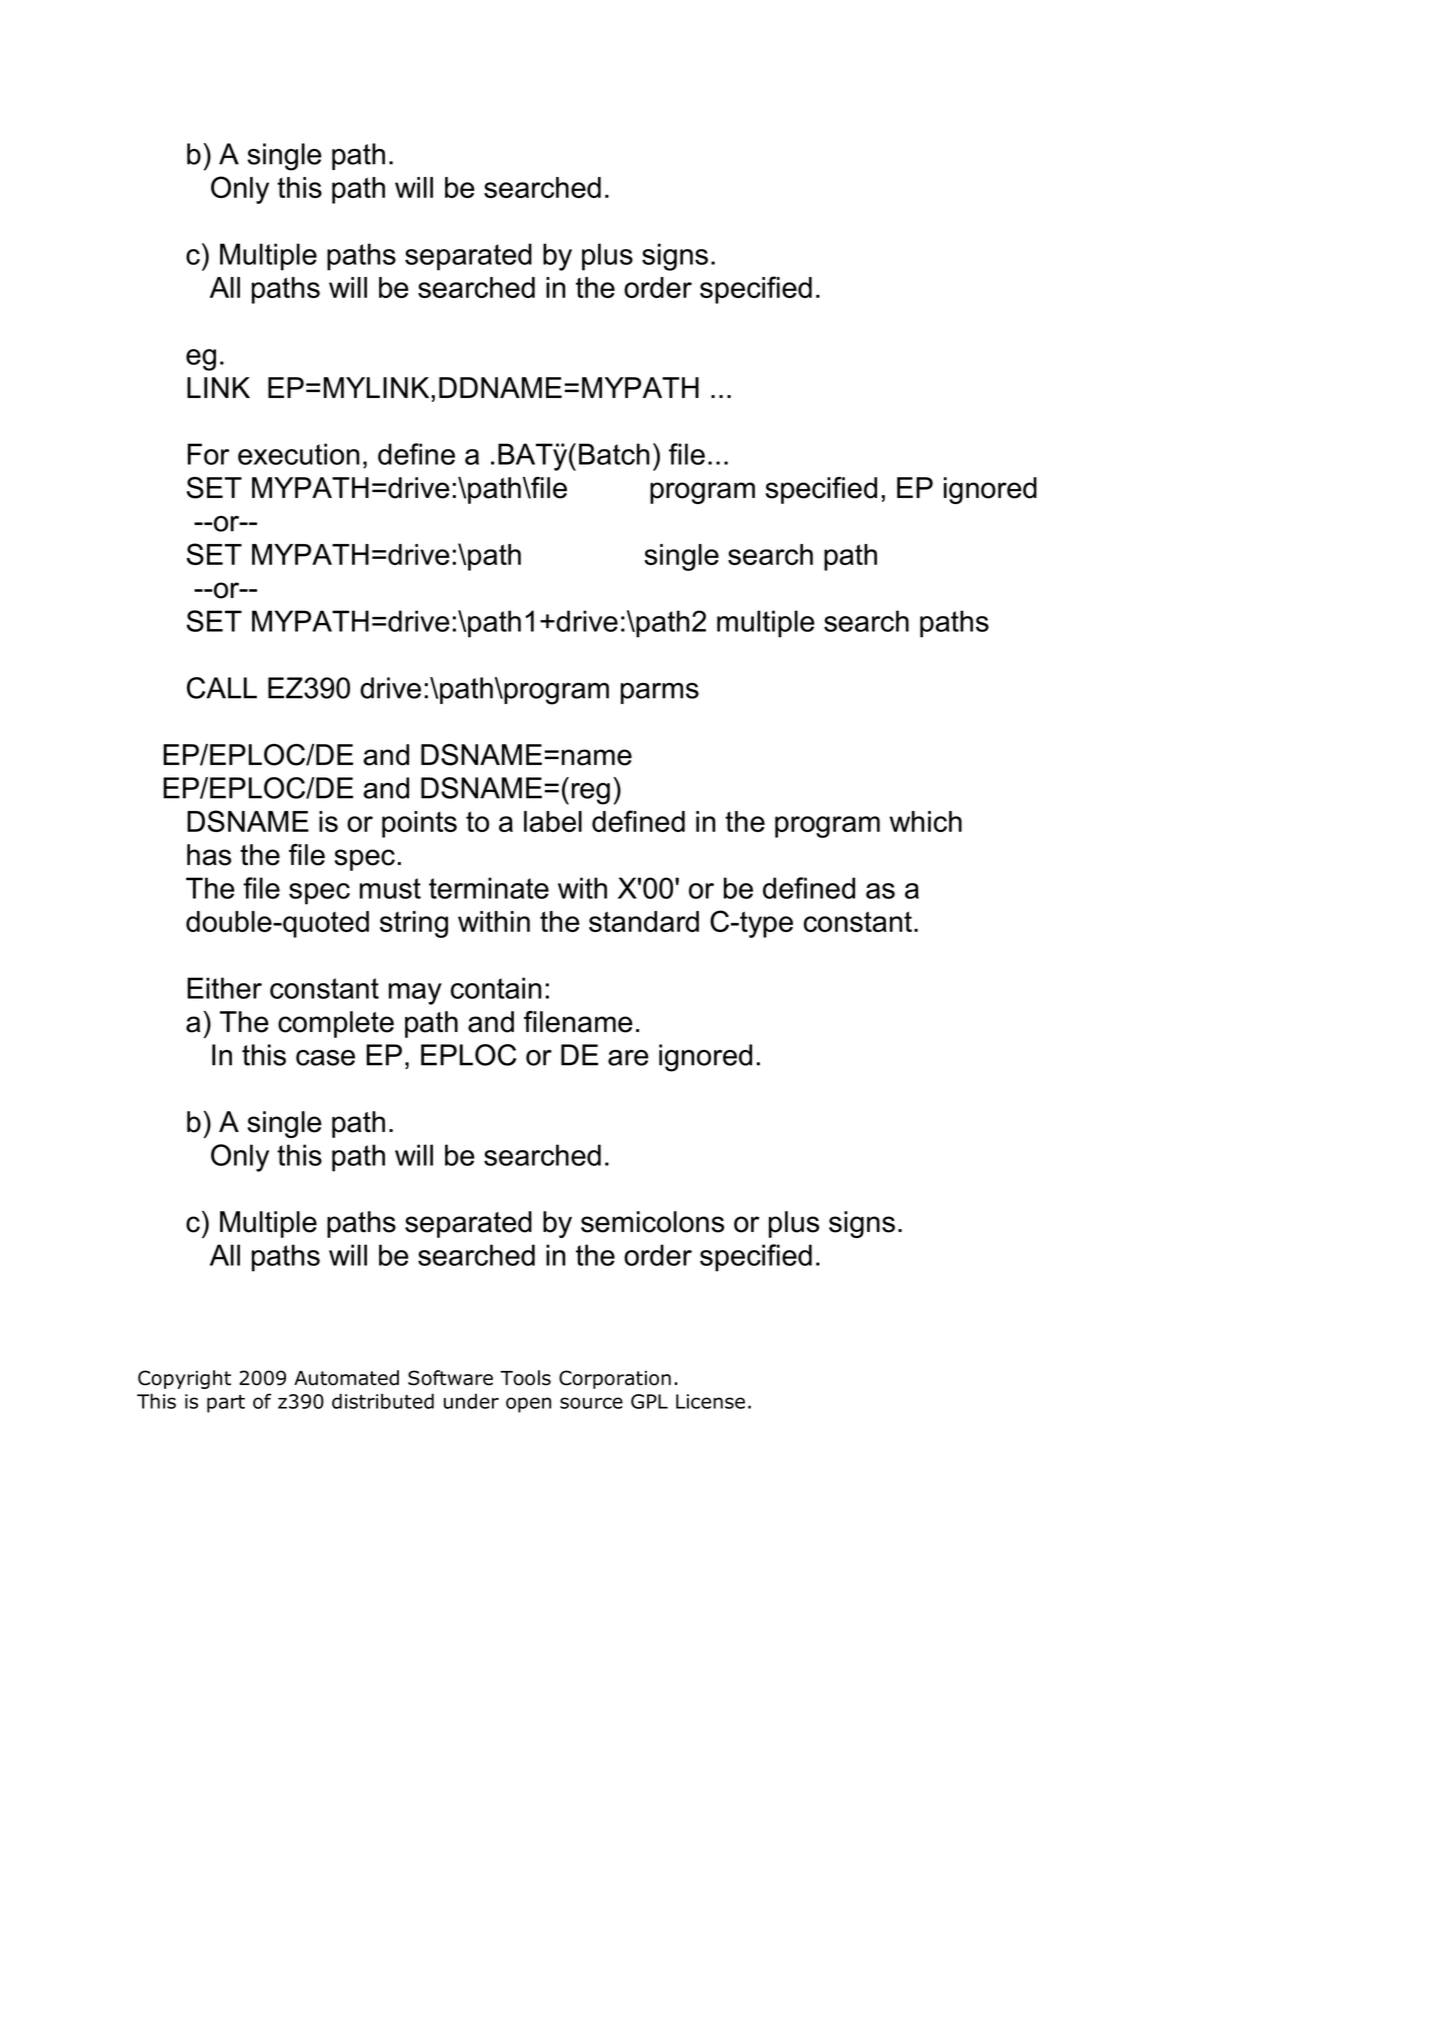 This document has height=2036, width=1439. Describe the element at coordinates (553, 821) in the document. I see `label` at that location.
